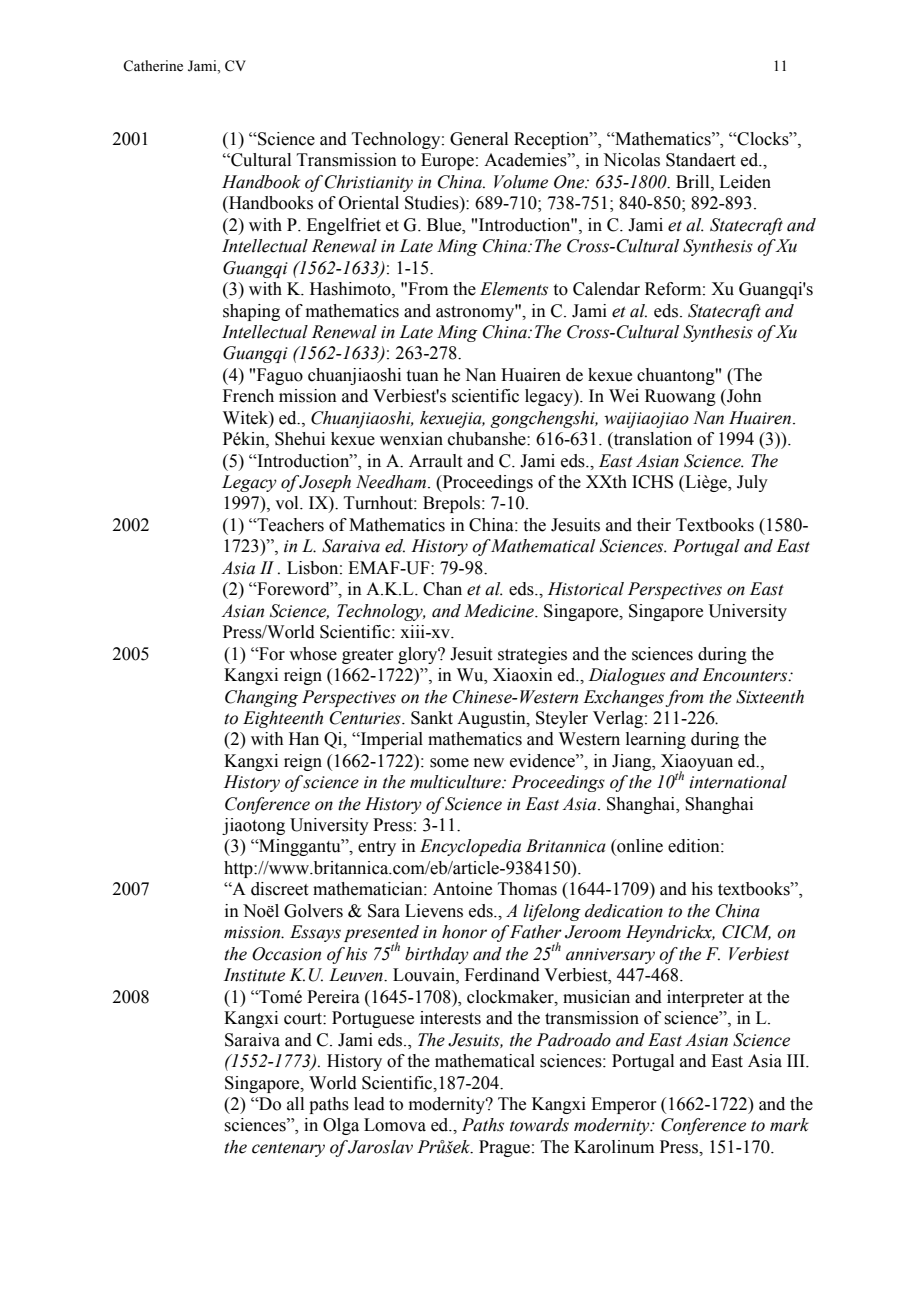  I want to click on French, so click(248, 396).
